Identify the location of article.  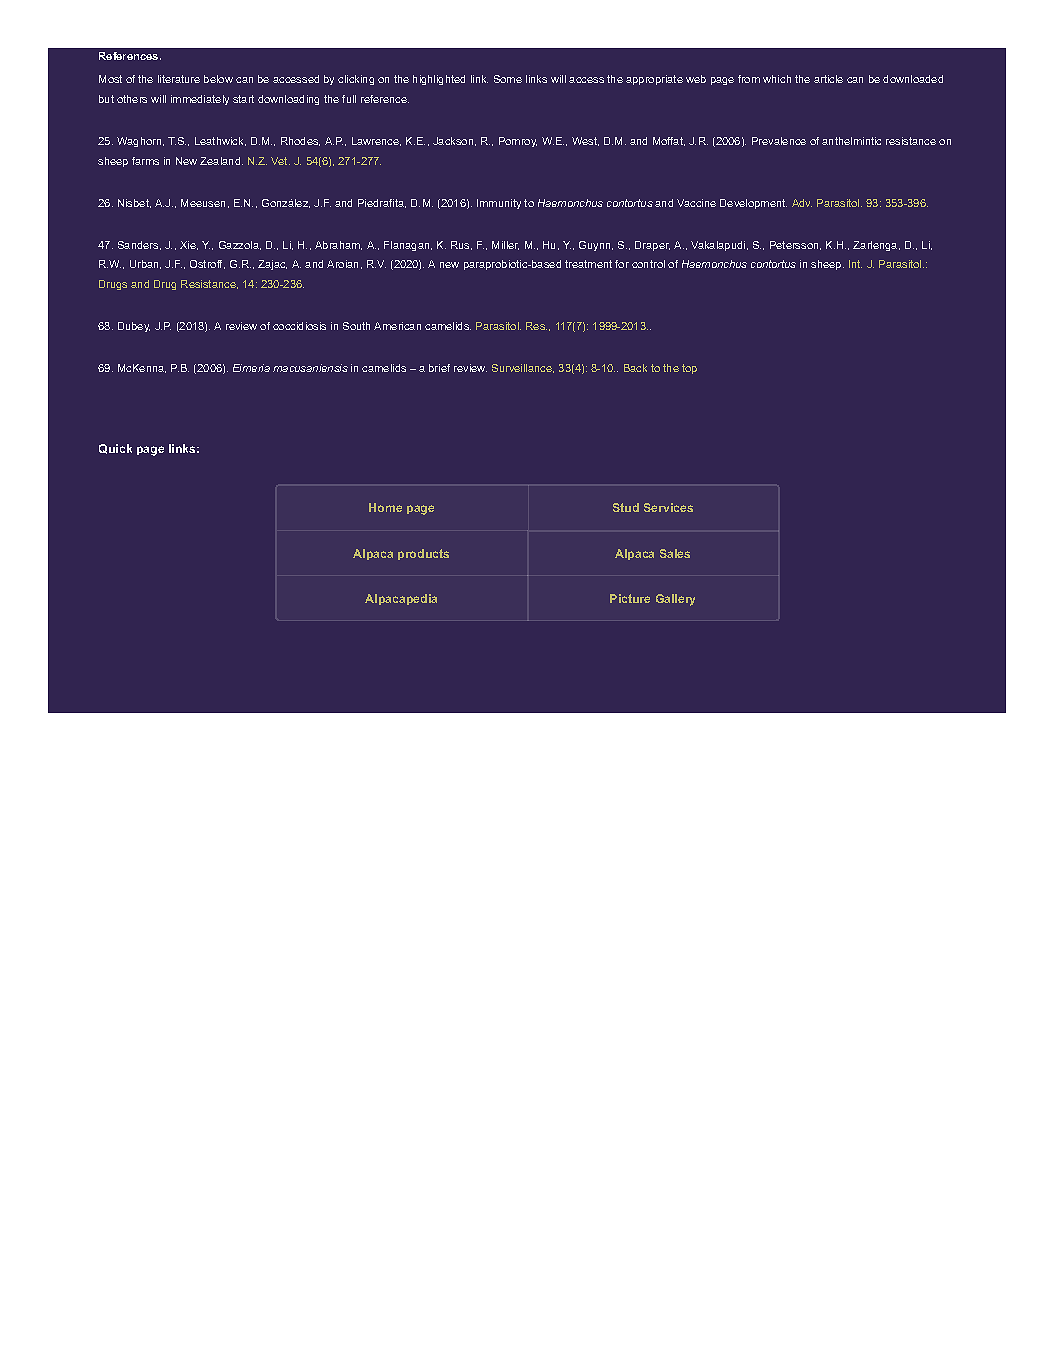
(828, 79).
